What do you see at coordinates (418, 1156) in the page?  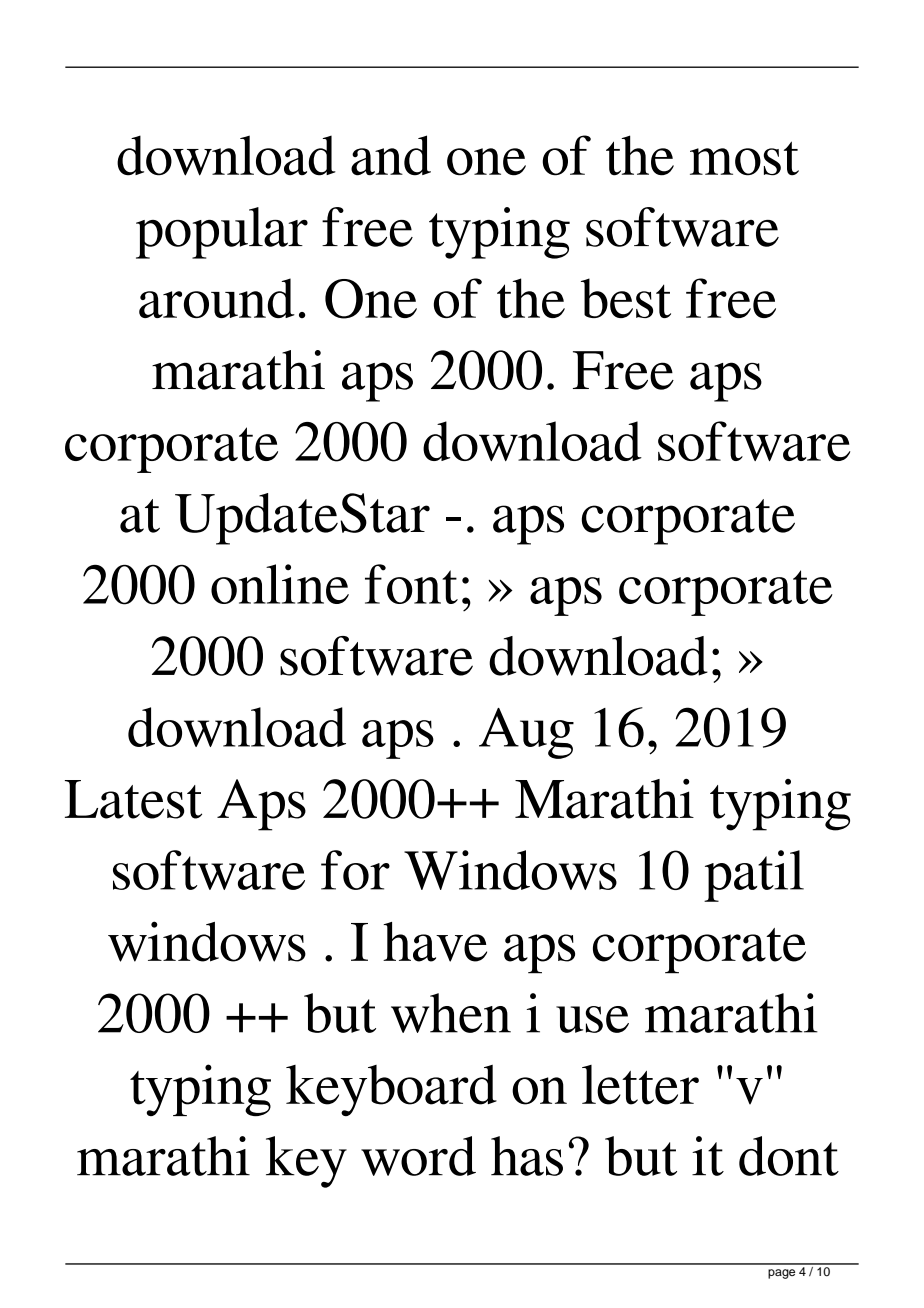 I see `word` at bounding box center [418, 1156].
